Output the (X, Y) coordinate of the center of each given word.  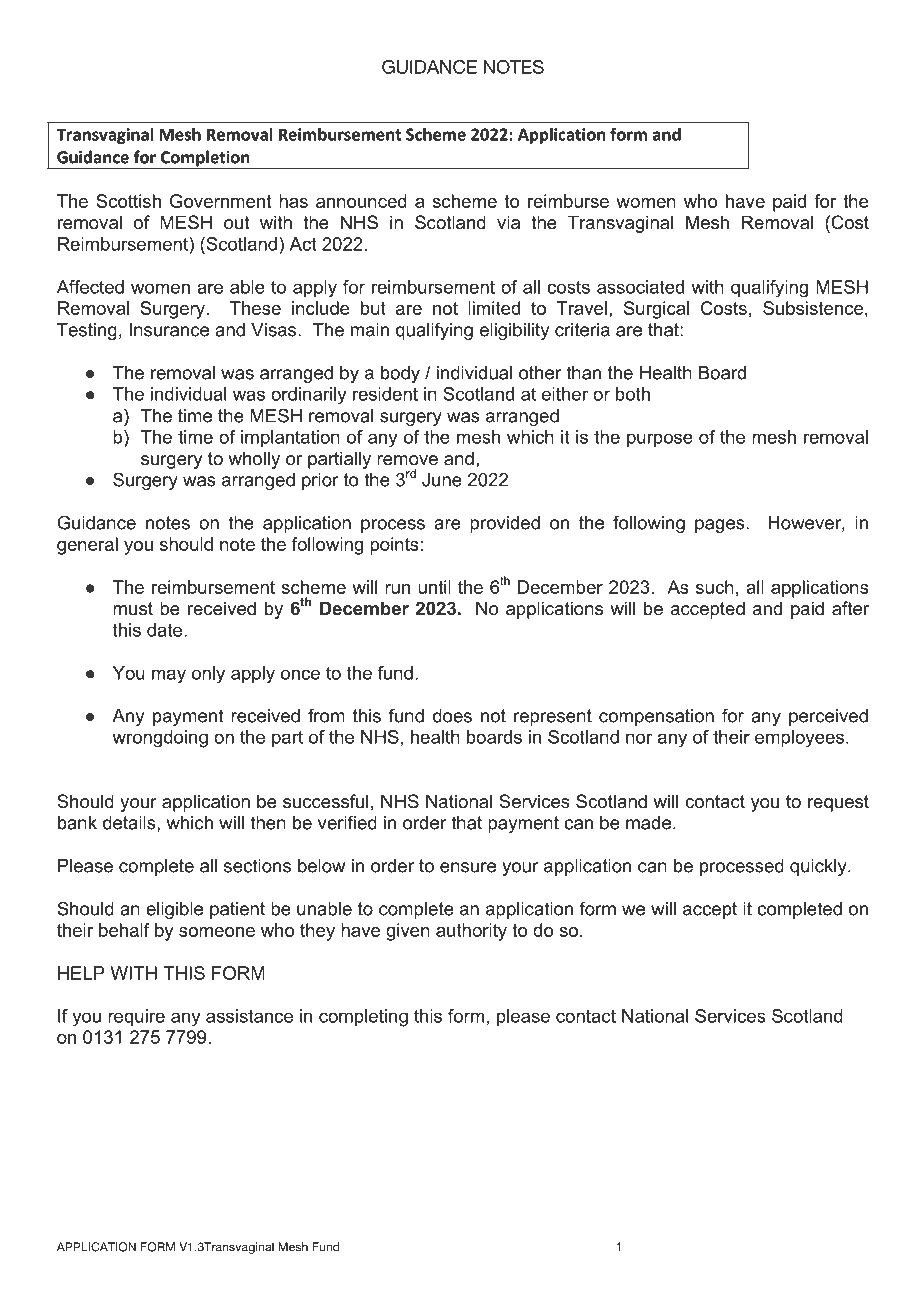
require (136, 1018)
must (133, 609)
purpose (660, 440)
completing (363, 1018)
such (715, 587)
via (508, 222)
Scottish (128, 201)
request (838, 803)
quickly (819, 867)
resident (385, 394)
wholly (254, 460)
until (434, 587)
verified (347, 822)
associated (640, 287)
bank (77, 823)
